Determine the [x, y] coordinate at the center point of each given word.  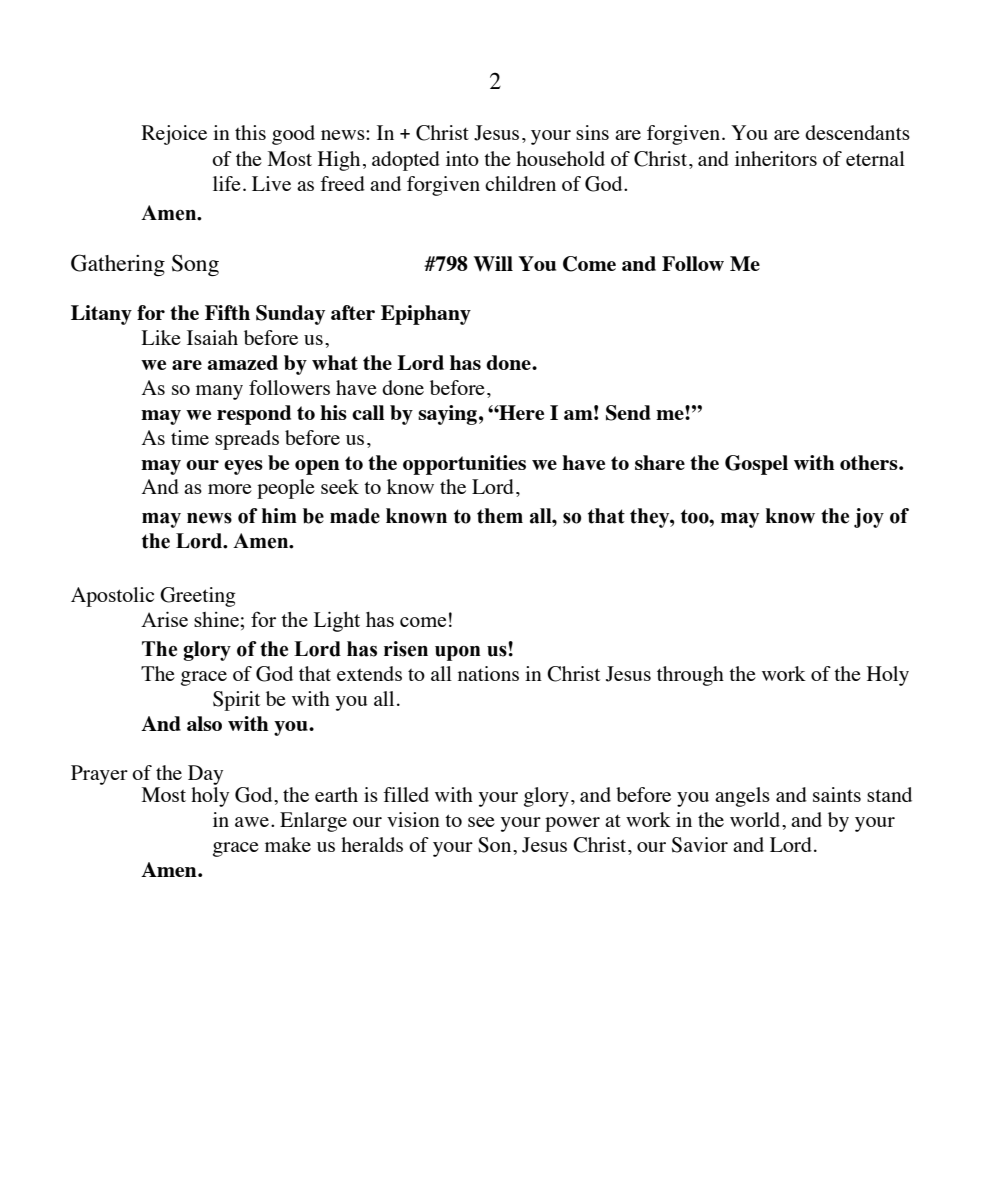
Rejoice [174, 135]
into [462, 158]
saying [447, 415]
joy [869, 518]
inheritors [776, 158]
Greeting [198, 597]
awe [252, 822]
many [219, 392]
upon [458, 653]
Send [628, 413]
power [572, 824]
